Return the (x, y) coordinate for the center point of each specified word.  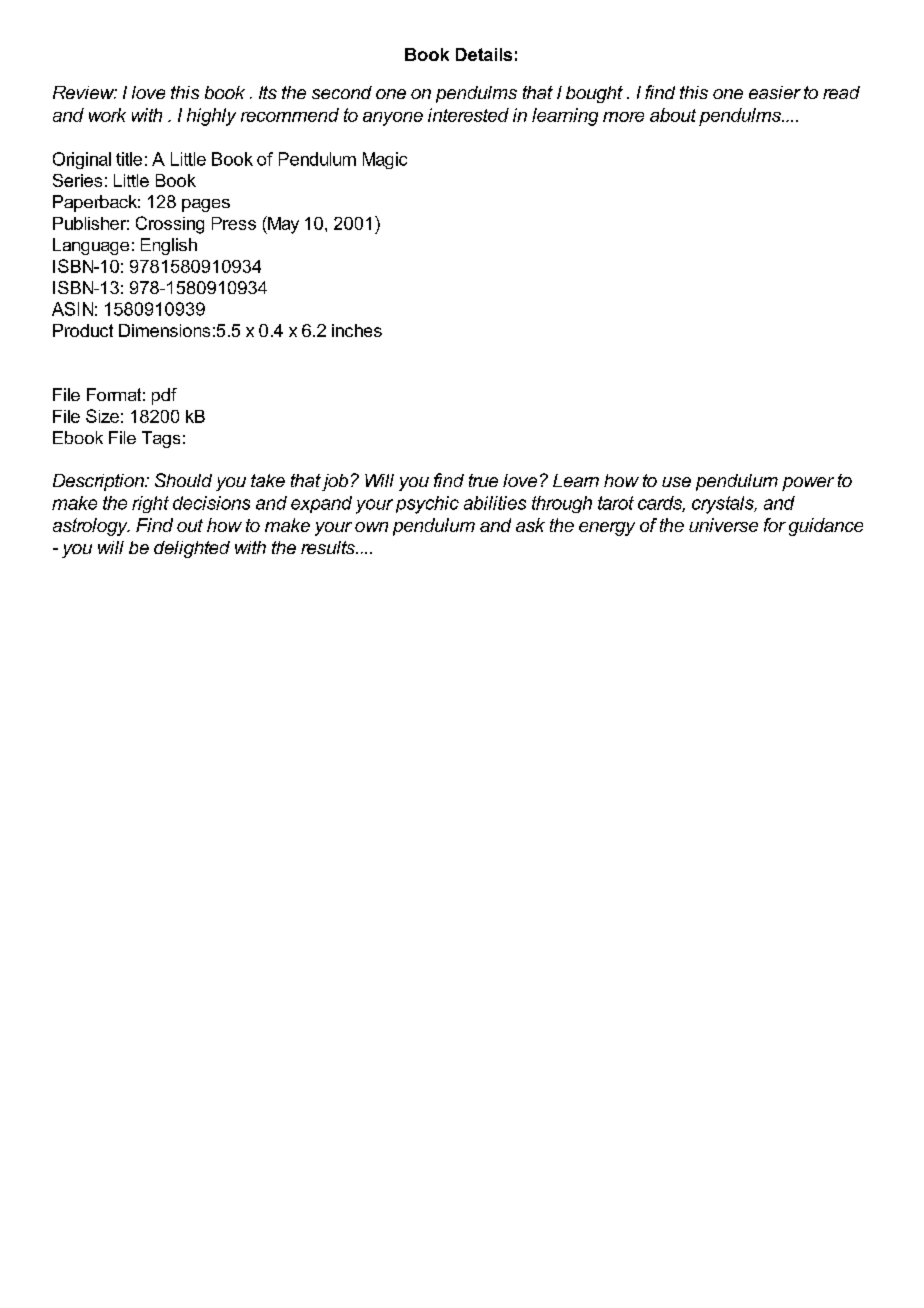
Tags (161, 439)
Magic (385, 160)
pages (206, 205)
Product (83, 330)
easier (775, 92)
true (483, 480)
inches (357, 330)
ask (530, 525)
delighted (192, 549)
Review (85, 92)
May (282, 225)
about (673, 115)
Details (484, 54)
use (676, 482)
